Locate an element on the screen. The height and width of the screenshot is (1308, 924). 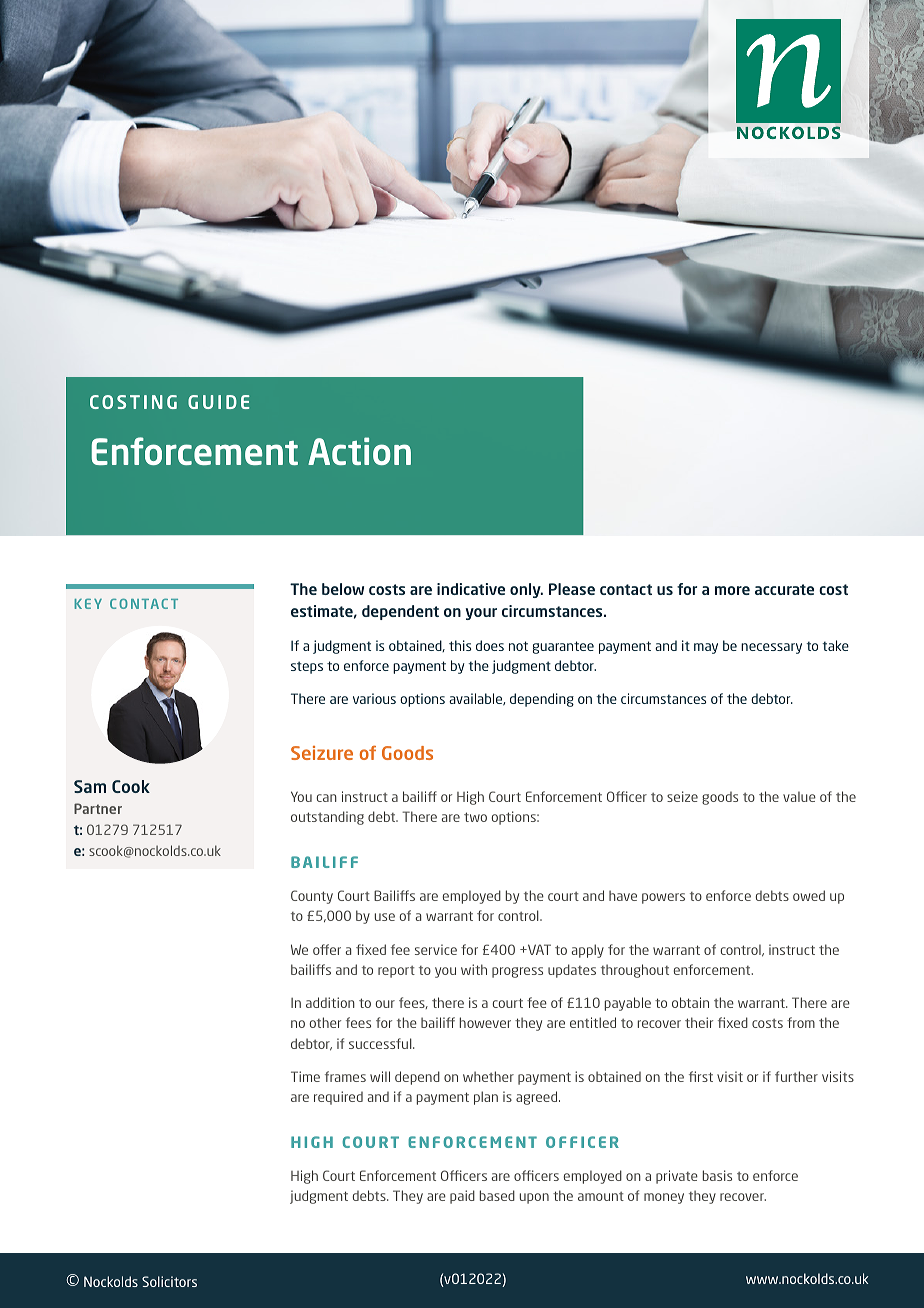
service is located at coordinates (436, 949).
